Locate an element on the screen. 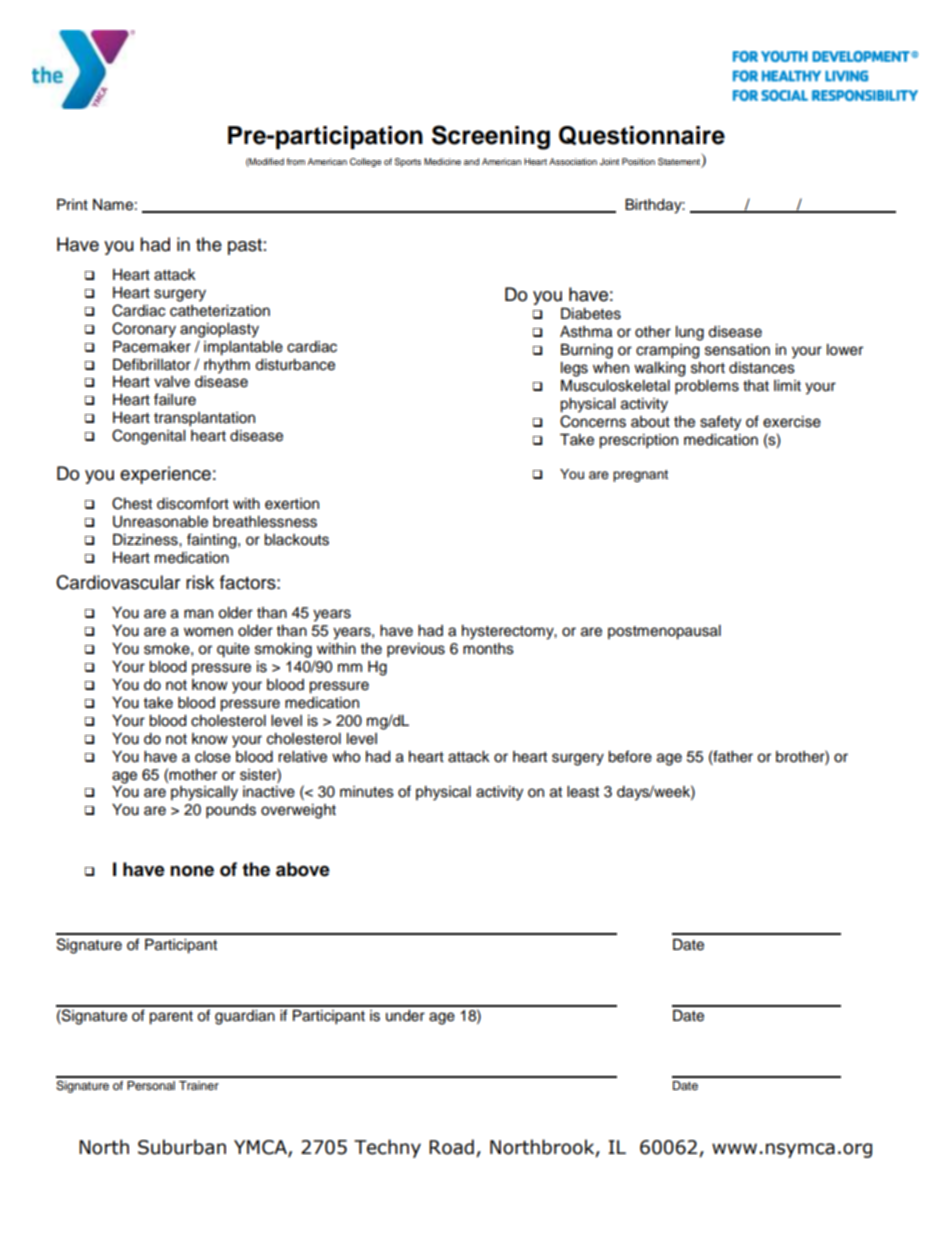 This screenshot has height=1233, width=952. and is located at coordinates (471, 161).
